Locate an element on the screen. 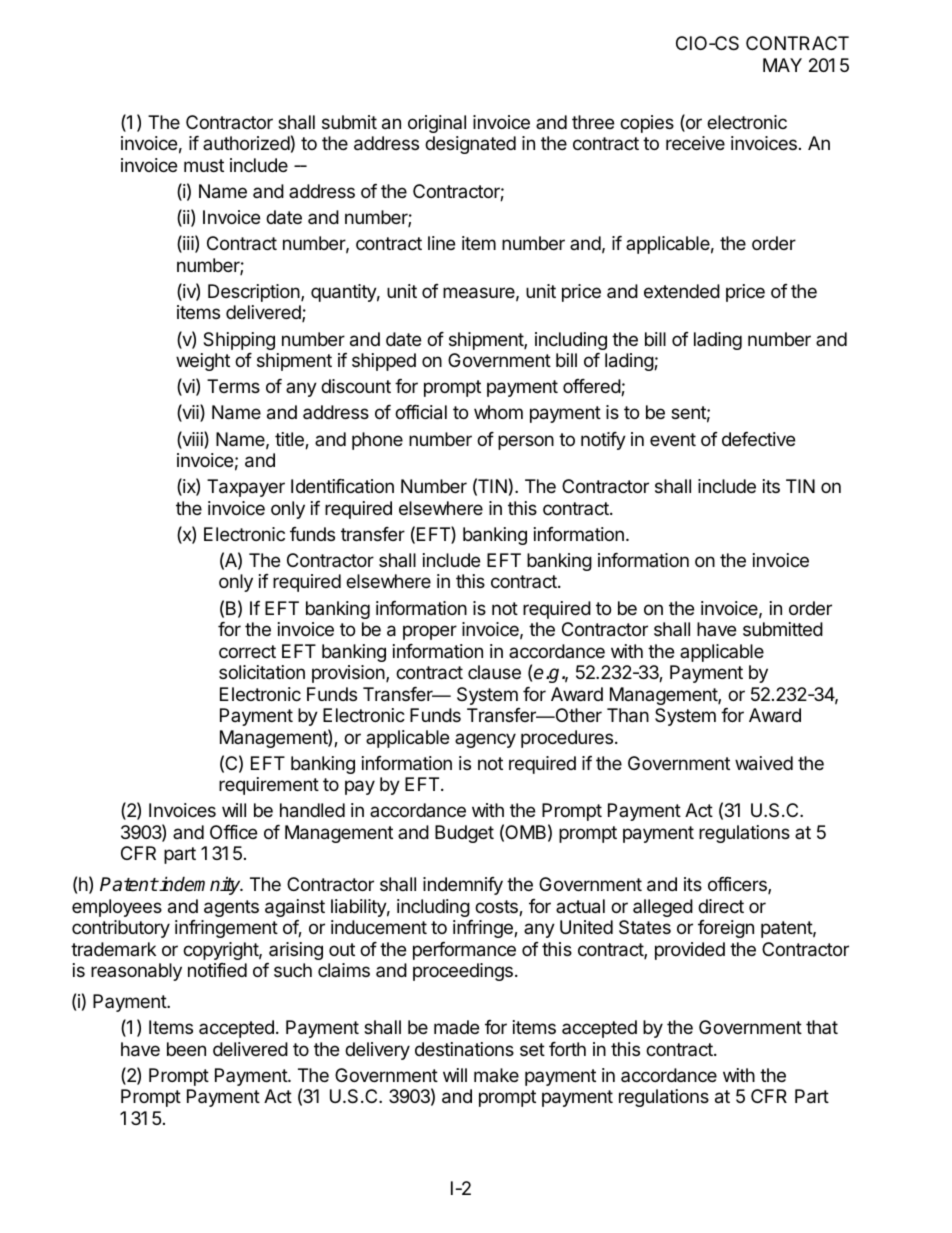 The width and height of the screenshot is (952, 1233). waived is located at coordinates (764, 763).
